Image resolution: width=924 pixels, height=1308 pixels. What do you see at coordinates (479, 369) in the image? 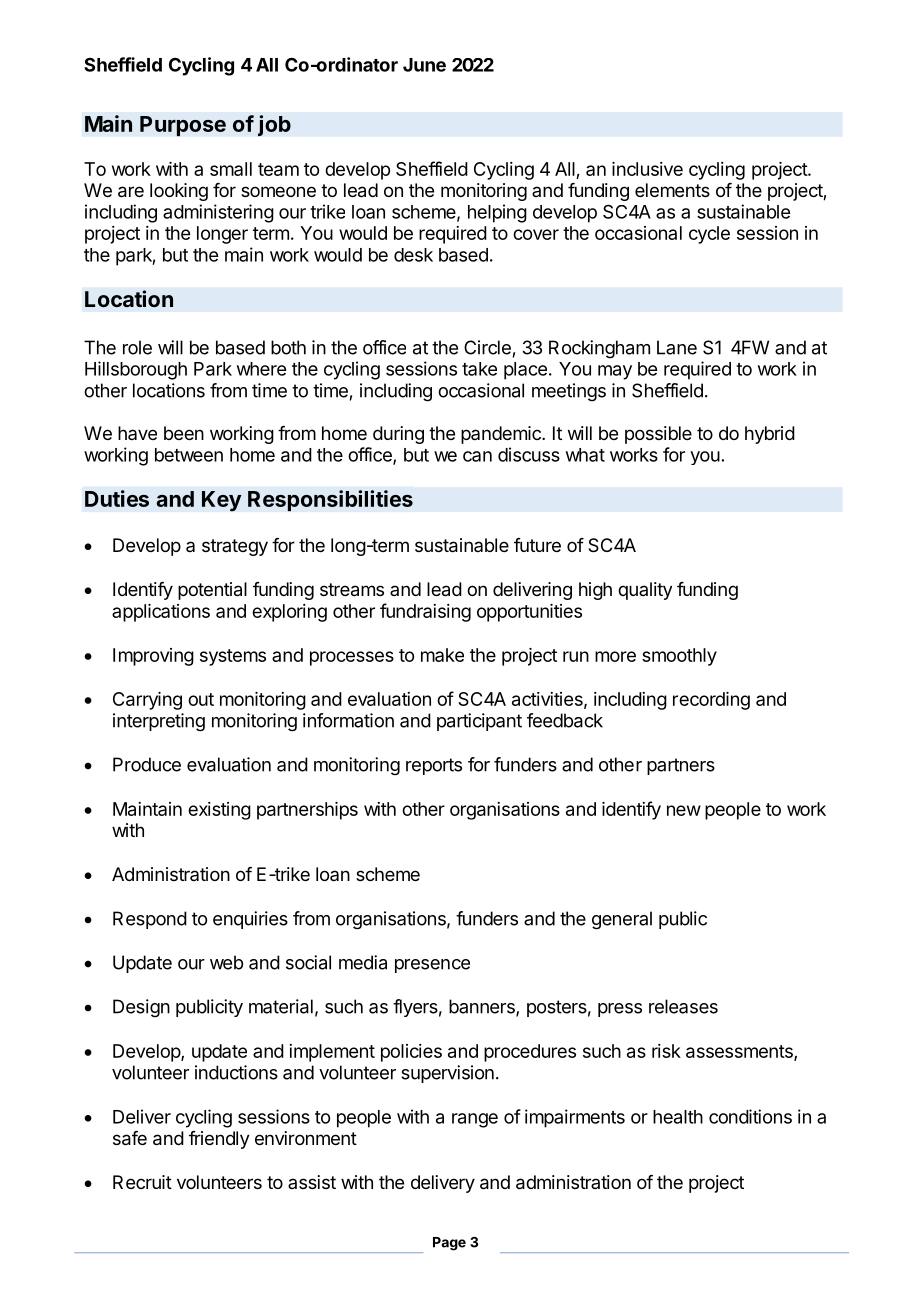
I see `take` at bounding box center [479, 369].
